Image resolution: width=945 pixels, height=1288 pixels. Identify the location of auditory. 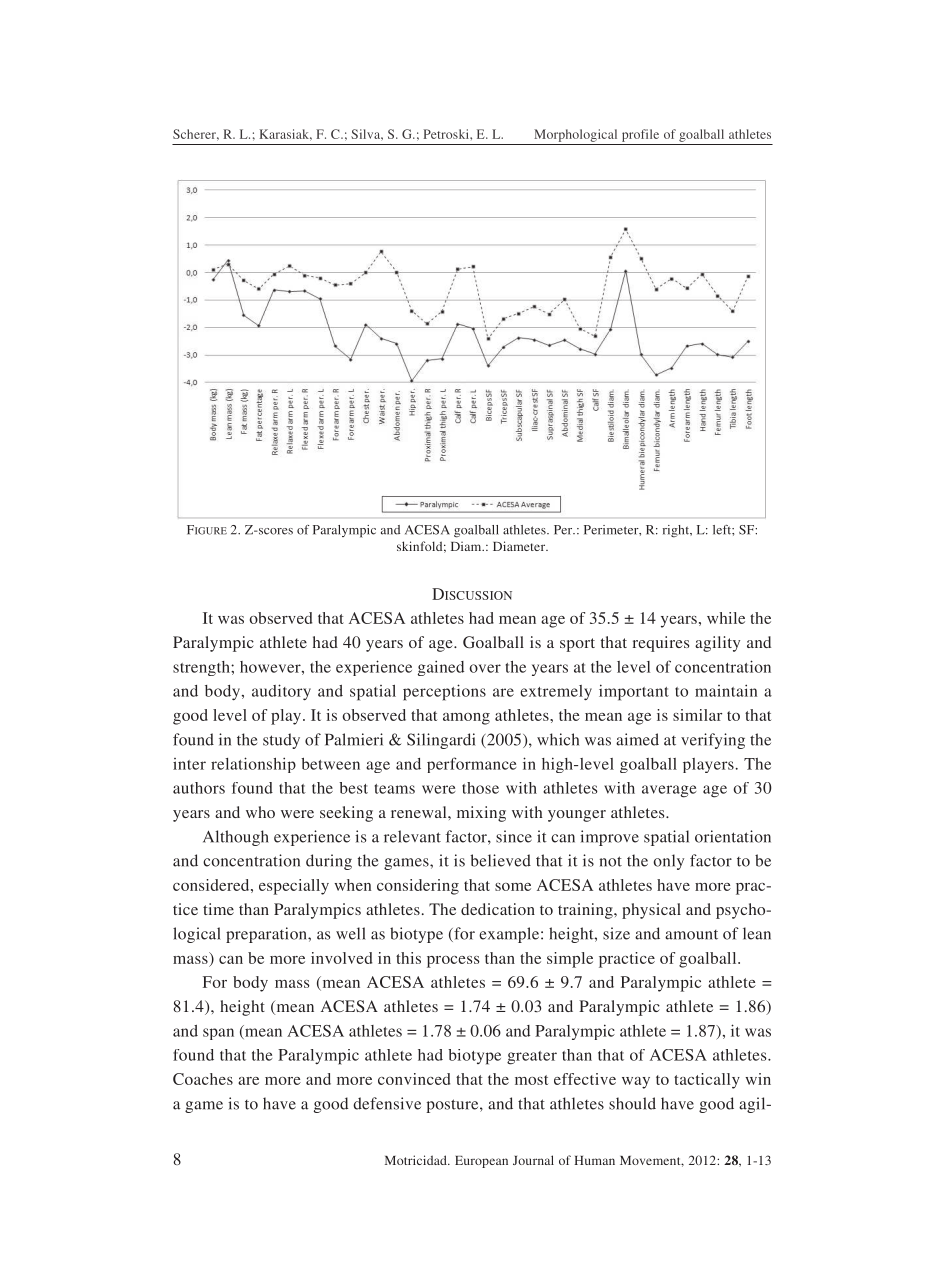
(281, 692).
